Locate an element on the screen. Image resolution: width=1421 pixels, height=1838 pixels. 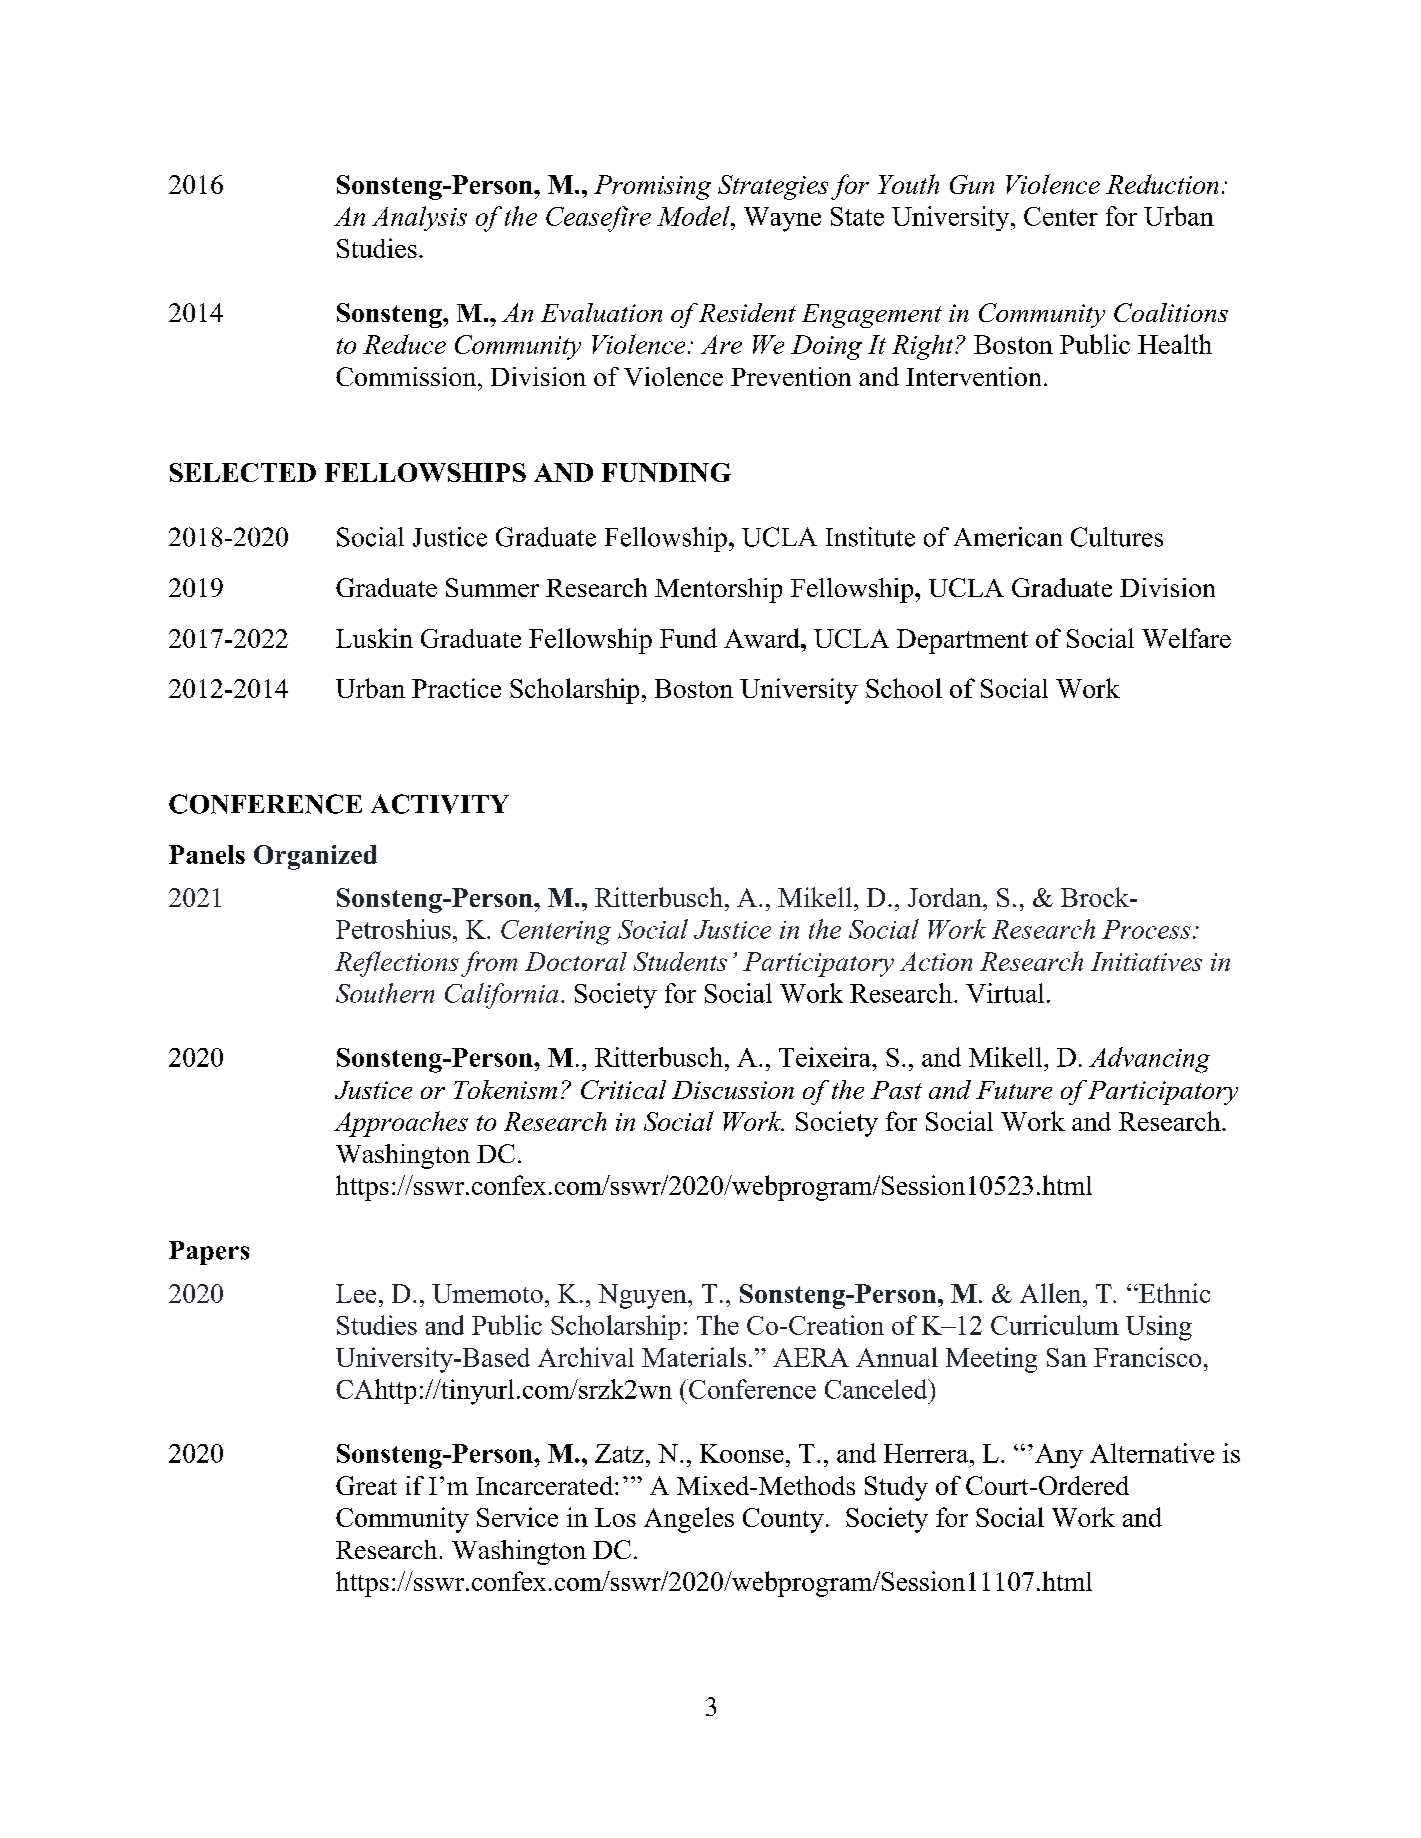
Mentorship is located at coordinates (718, 590).
